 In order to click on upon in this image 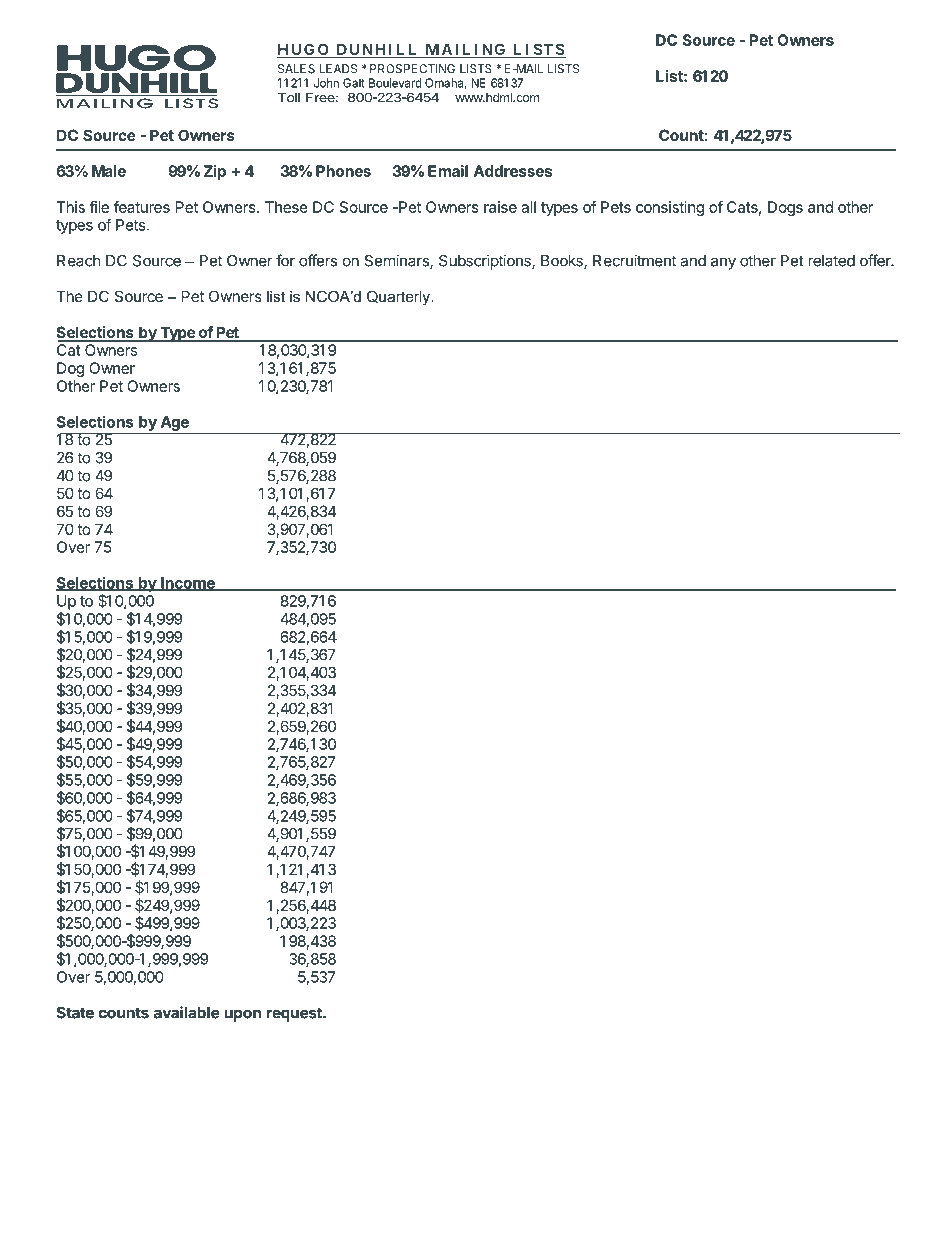, I will do `click(242, 1015)`.
